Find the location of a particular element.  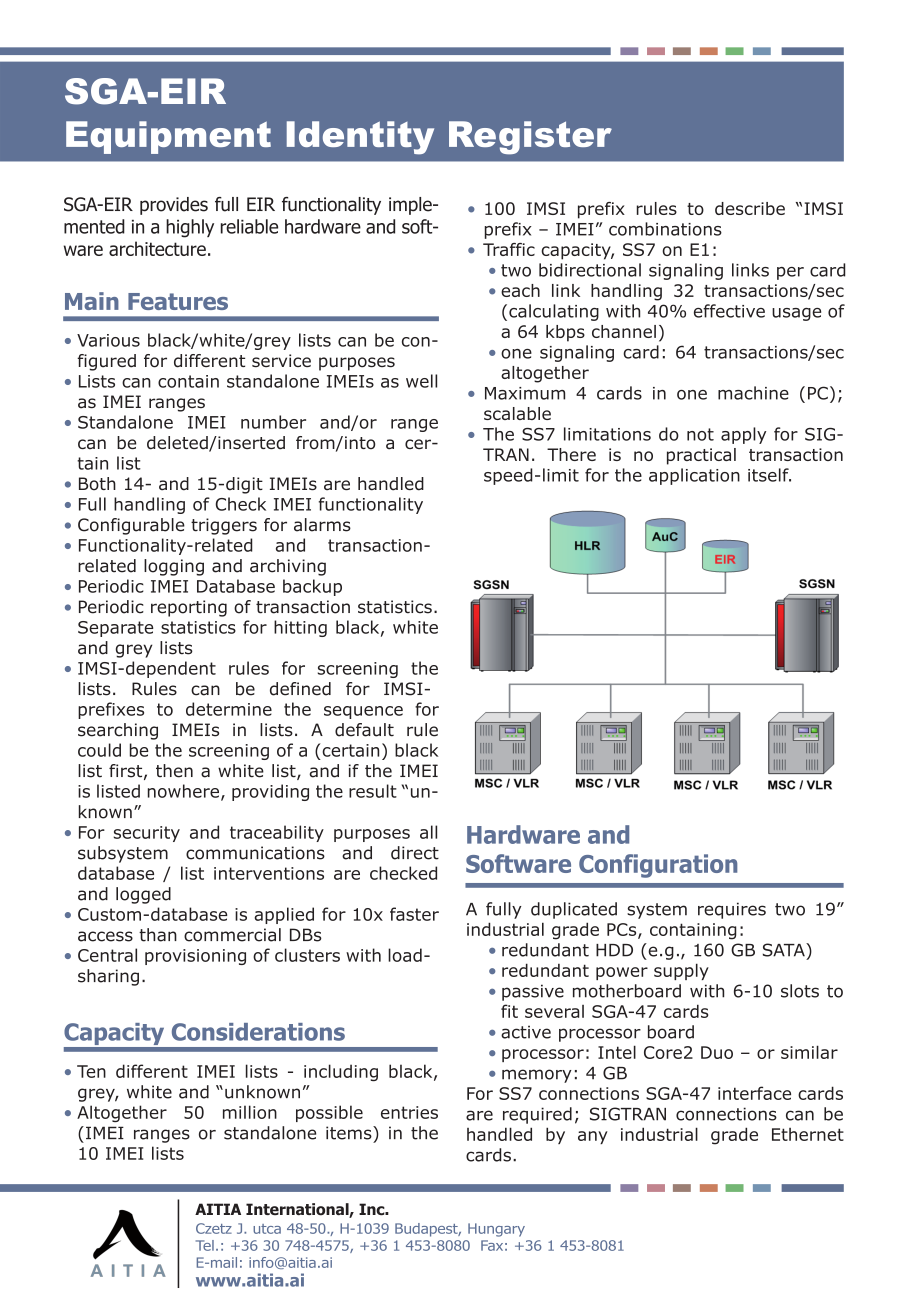

Equipment is located at coordinates (168, 137).
